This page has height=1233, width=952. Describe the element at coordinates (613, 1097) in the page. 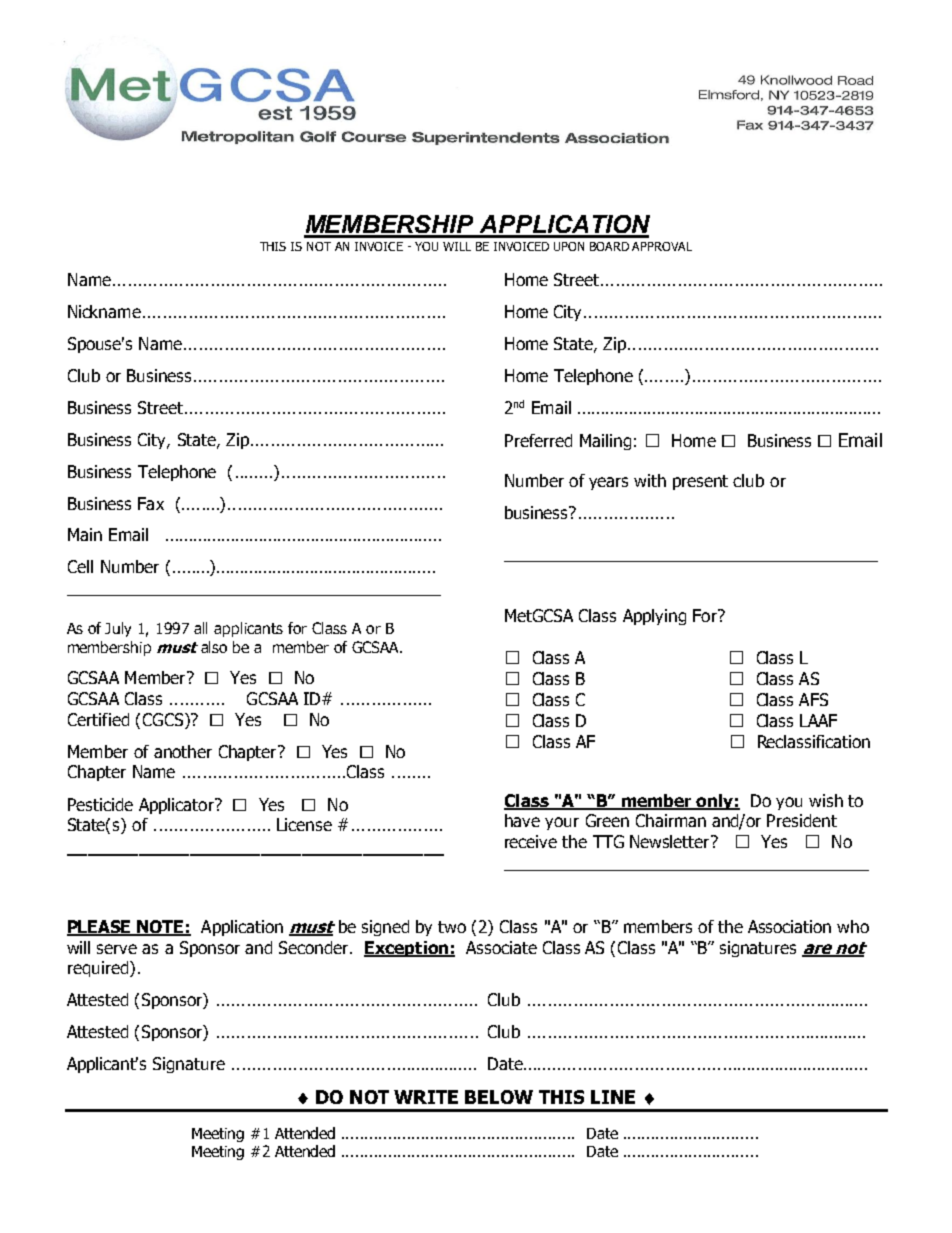

I see `LINE` at that location.
